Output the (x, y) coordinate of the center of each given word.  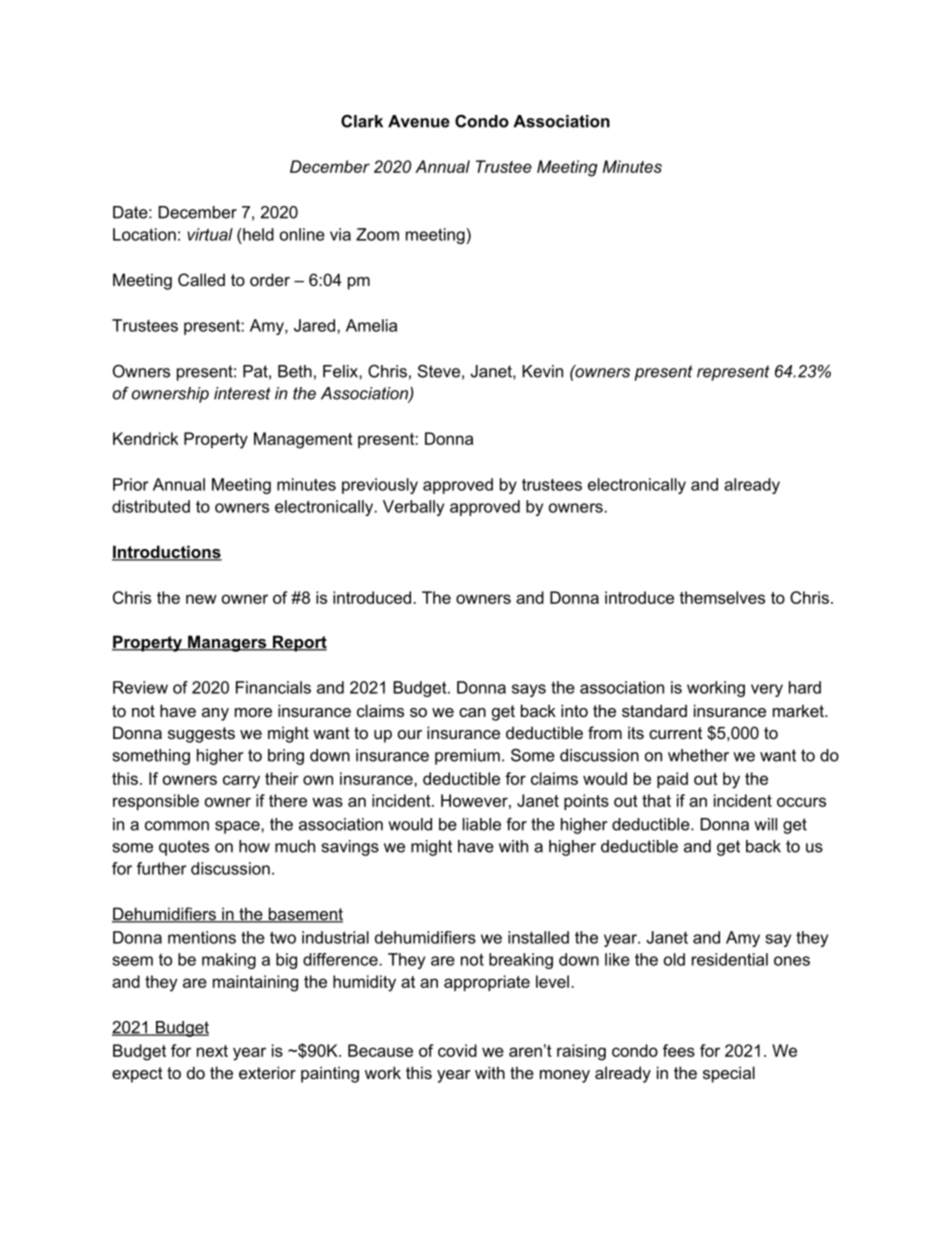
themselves (722, 597)
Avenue (419, 121)
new (201, 599)
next (212, 1051)
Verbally (413, 508)
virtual (210, 234)
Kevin (542, 371)
